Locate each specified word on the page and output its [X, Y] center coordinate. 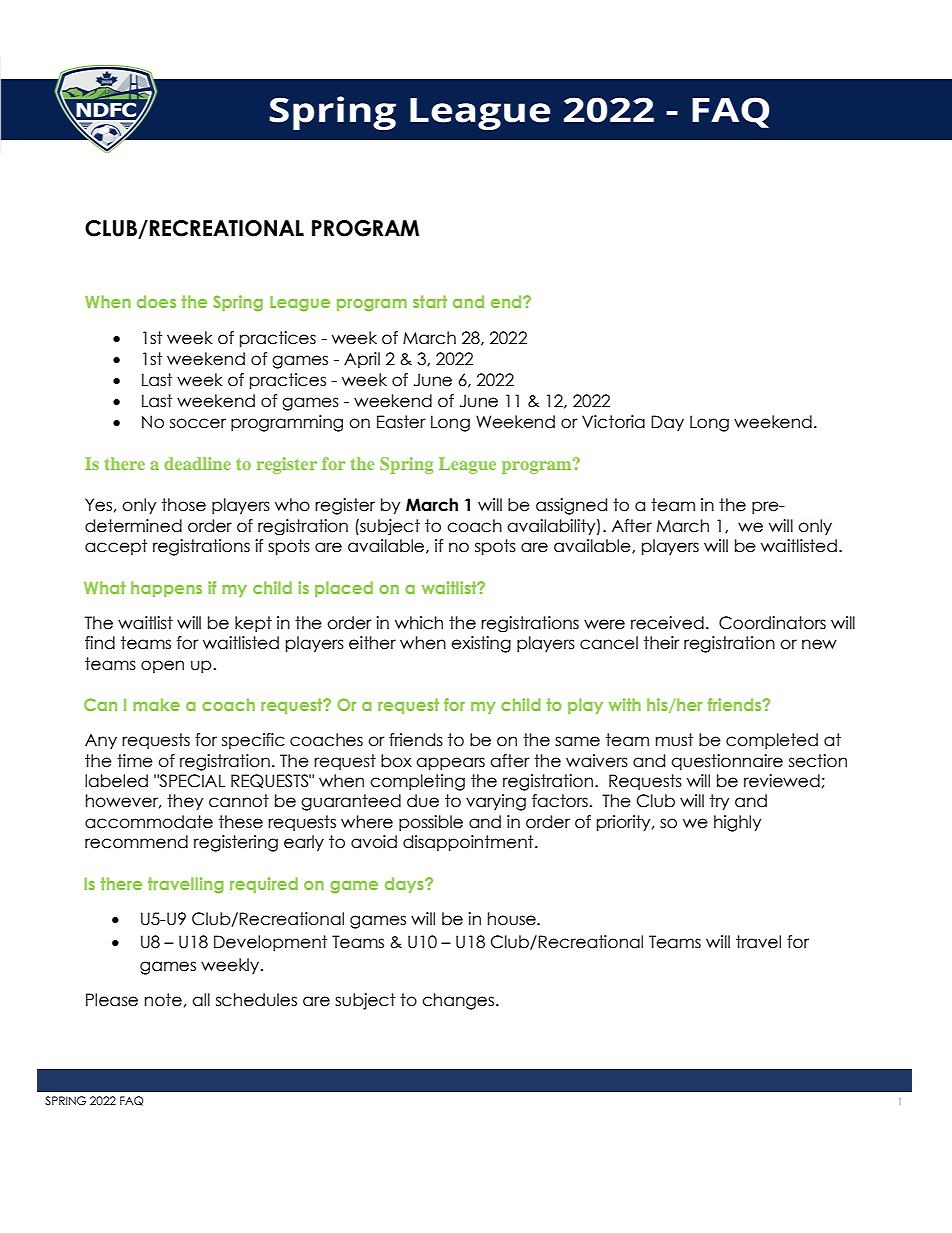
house [513, 919]
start [430, 301]
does [156, 301]
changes [458, 1001]
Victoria [613, 422]
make [156, 704]
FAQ [132, 1101]
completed [772, 741]
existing [481, 644]
